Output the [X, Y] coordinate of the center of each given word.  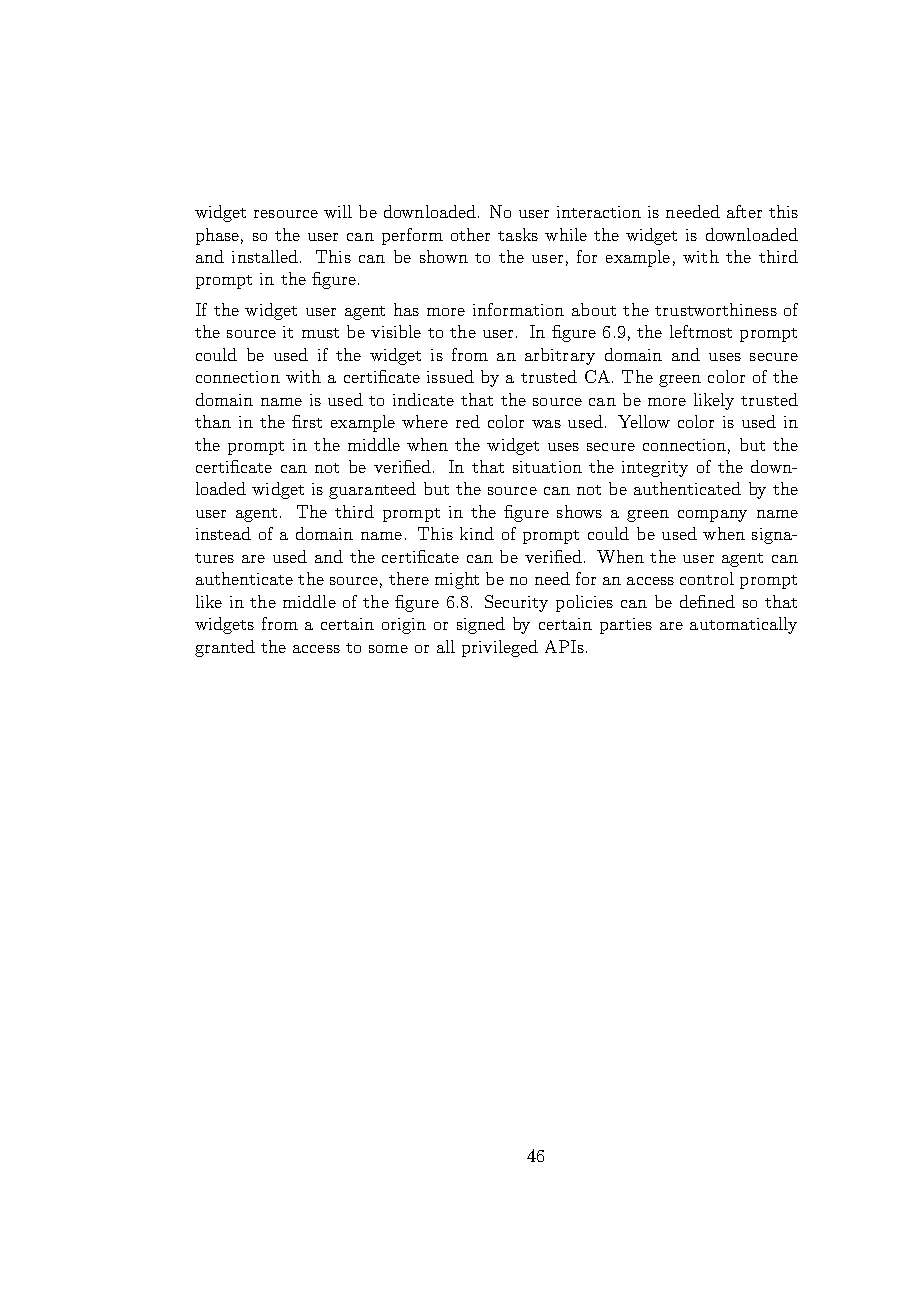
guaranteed [372, 490]
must [320, 333]
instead [223, 533]
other [470, 234]
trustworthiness [716, 309]
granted [225, 648]
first [307, 421]
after [744, 211]
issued [450, 376]
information [518, 309]
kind [477, 533]
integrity [655, 469]
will [338, 211]
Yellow [644, 421]
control [707, 578]
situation [547, 467]
